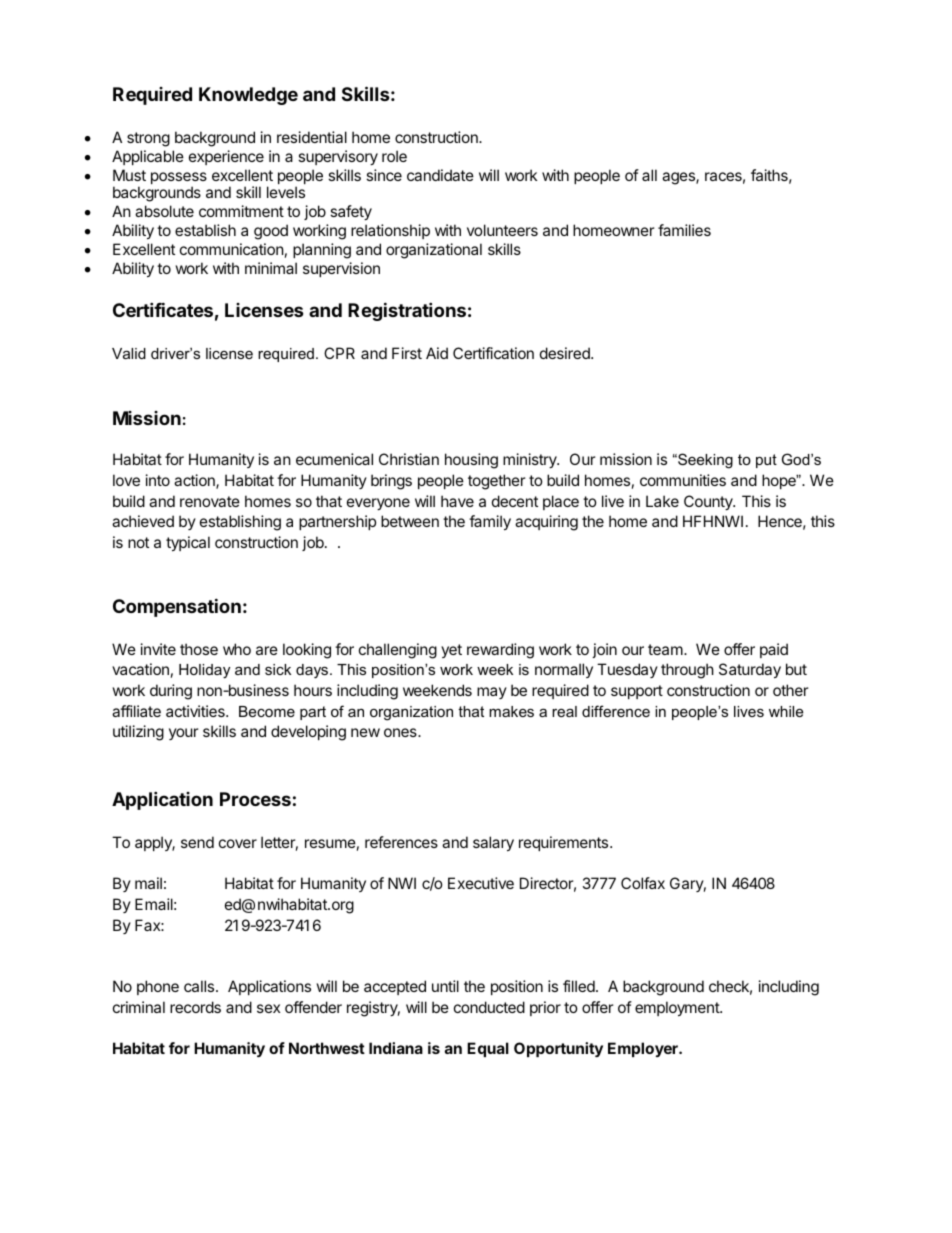 This screenshot has width=952, height=1233. Describe the element at coordinates (490, 522) in the screenshot. I see `family` at that location.
